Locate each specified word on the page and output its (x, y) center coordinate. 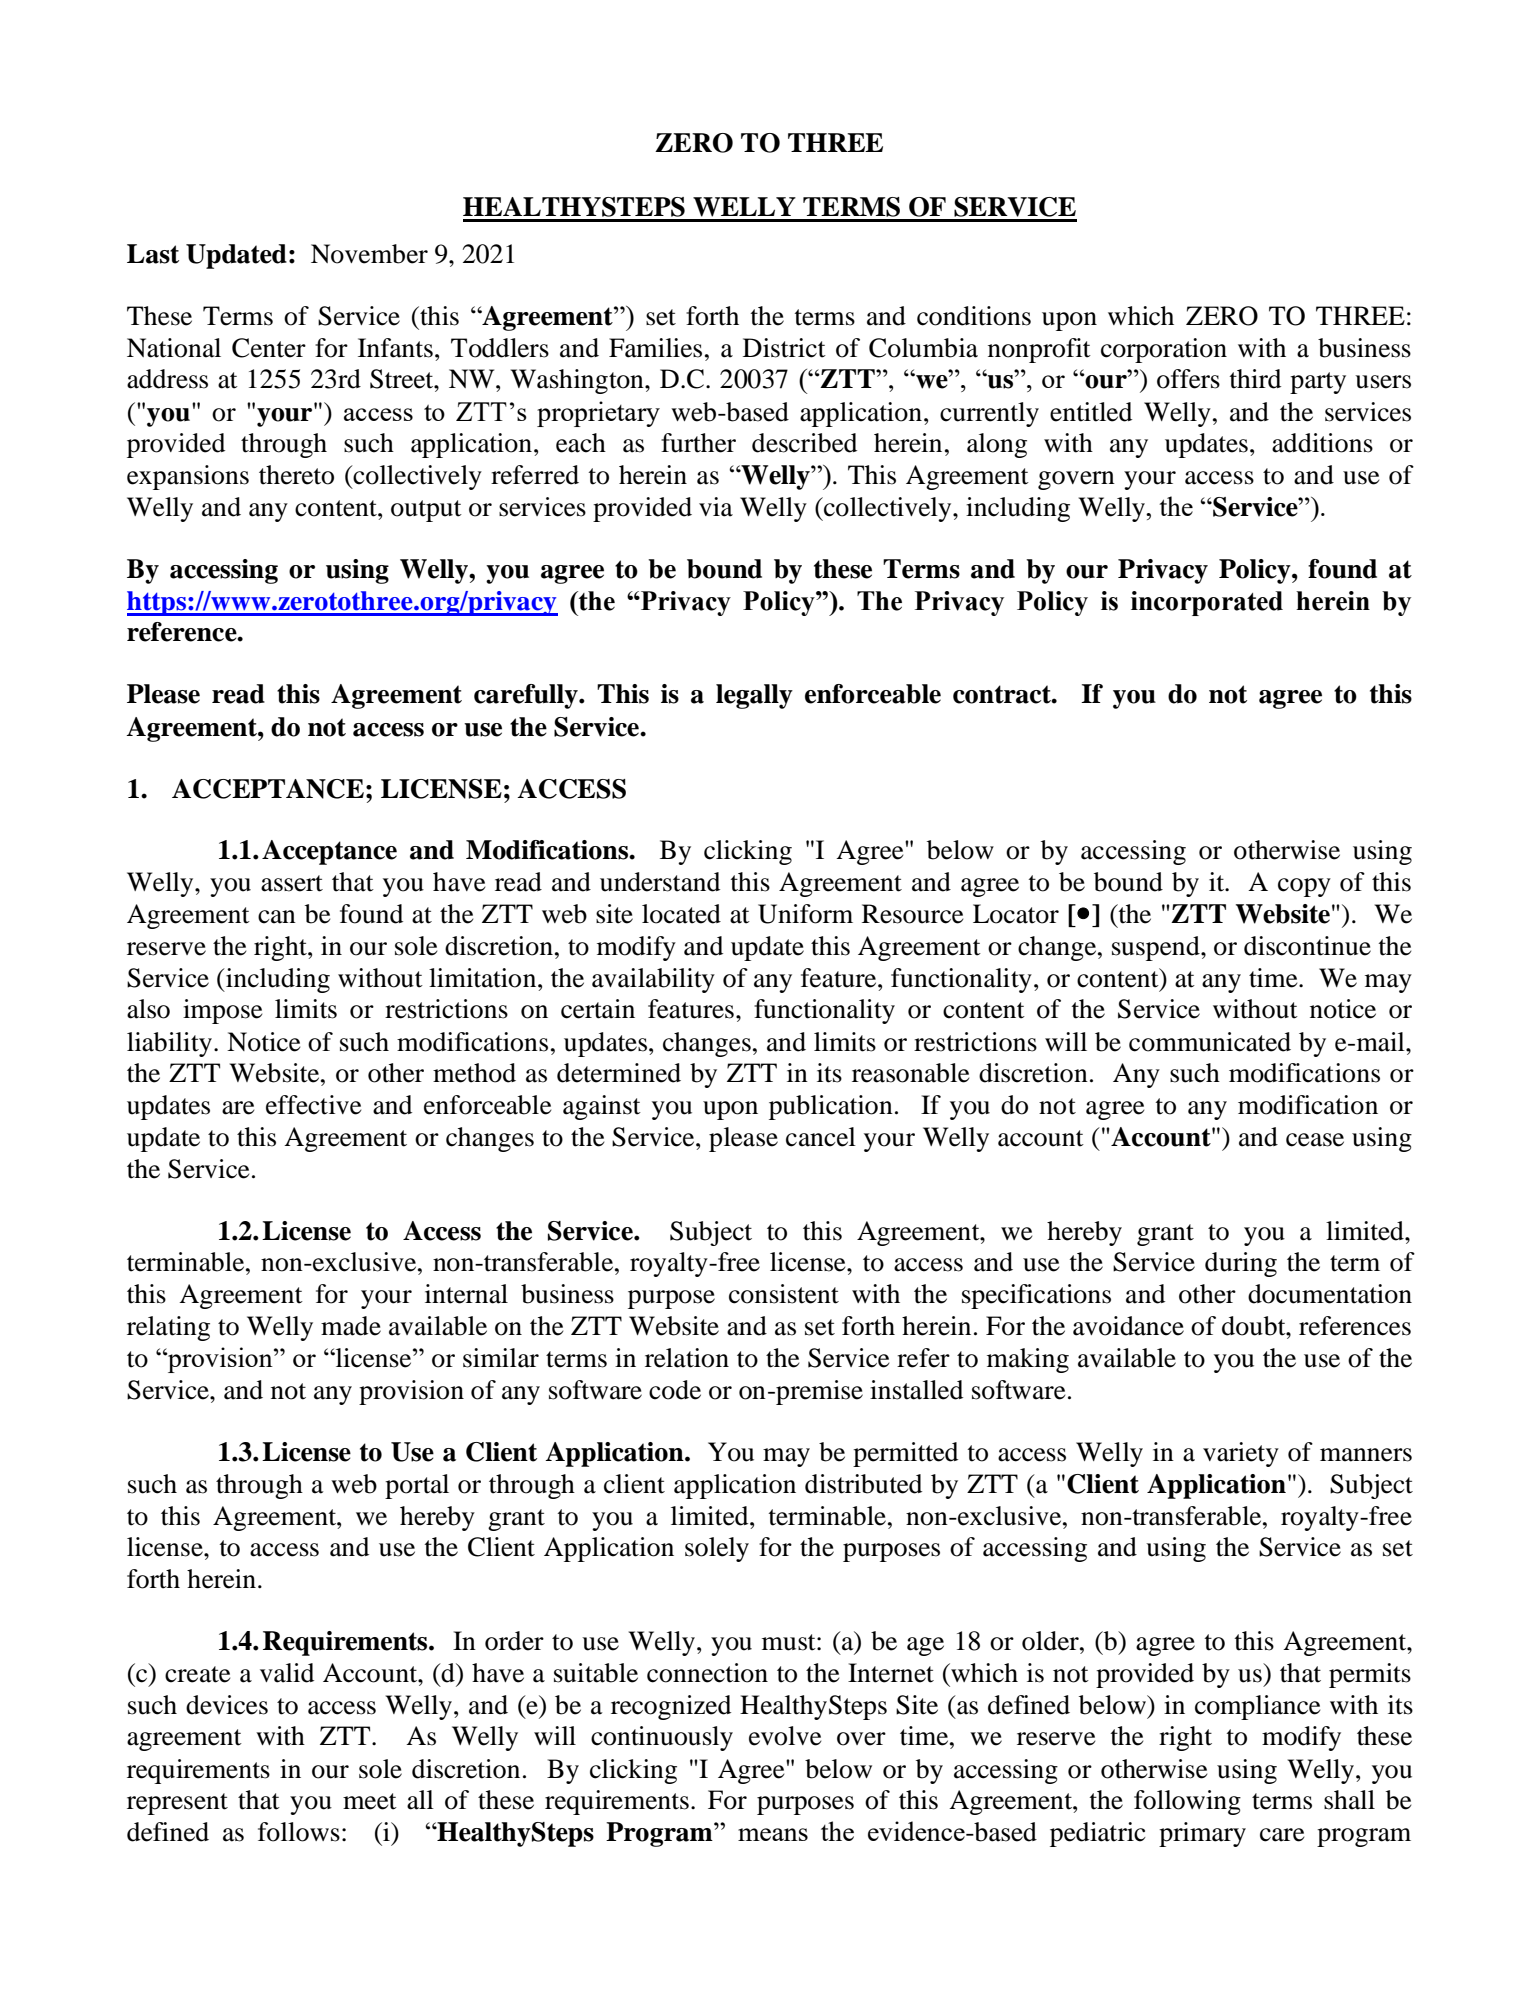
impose (222, 1011)
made (351, 1326)
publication (831, 1107)
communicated (1210, 1042)
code (675, 1390)
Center (269, 348)
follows (299, 1832)
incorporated (1207, 603)
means (773, 1834)
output (426, 511)
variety (1241, 1454)
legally (754, 696)
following (1187, 1802)
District (784, 348)
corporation (1164, 350)
